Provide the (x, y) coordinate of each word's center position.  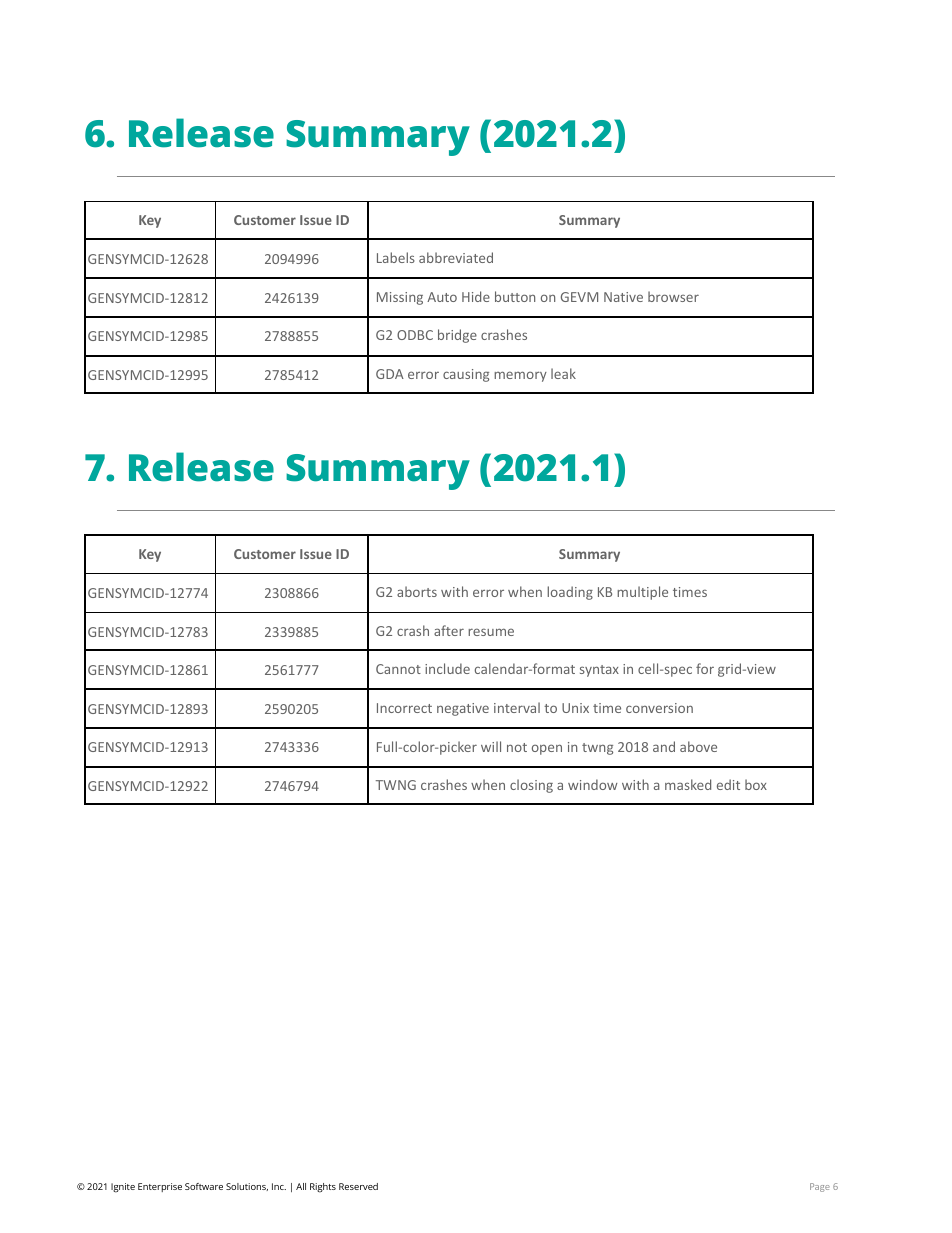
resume (491, 632)
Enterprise (160, 1187)
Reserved (358, 1186)
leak (563, 373)
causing (466, 375)
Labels (396, 257)
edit (728, 784)
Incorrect (404, 708)
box (756, 784)
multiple (642, 593)
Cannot (398, 669)
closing (531, 786)
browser (673, 296)
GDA (390, 374)
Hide (476, 296)
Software (204, 1186)
